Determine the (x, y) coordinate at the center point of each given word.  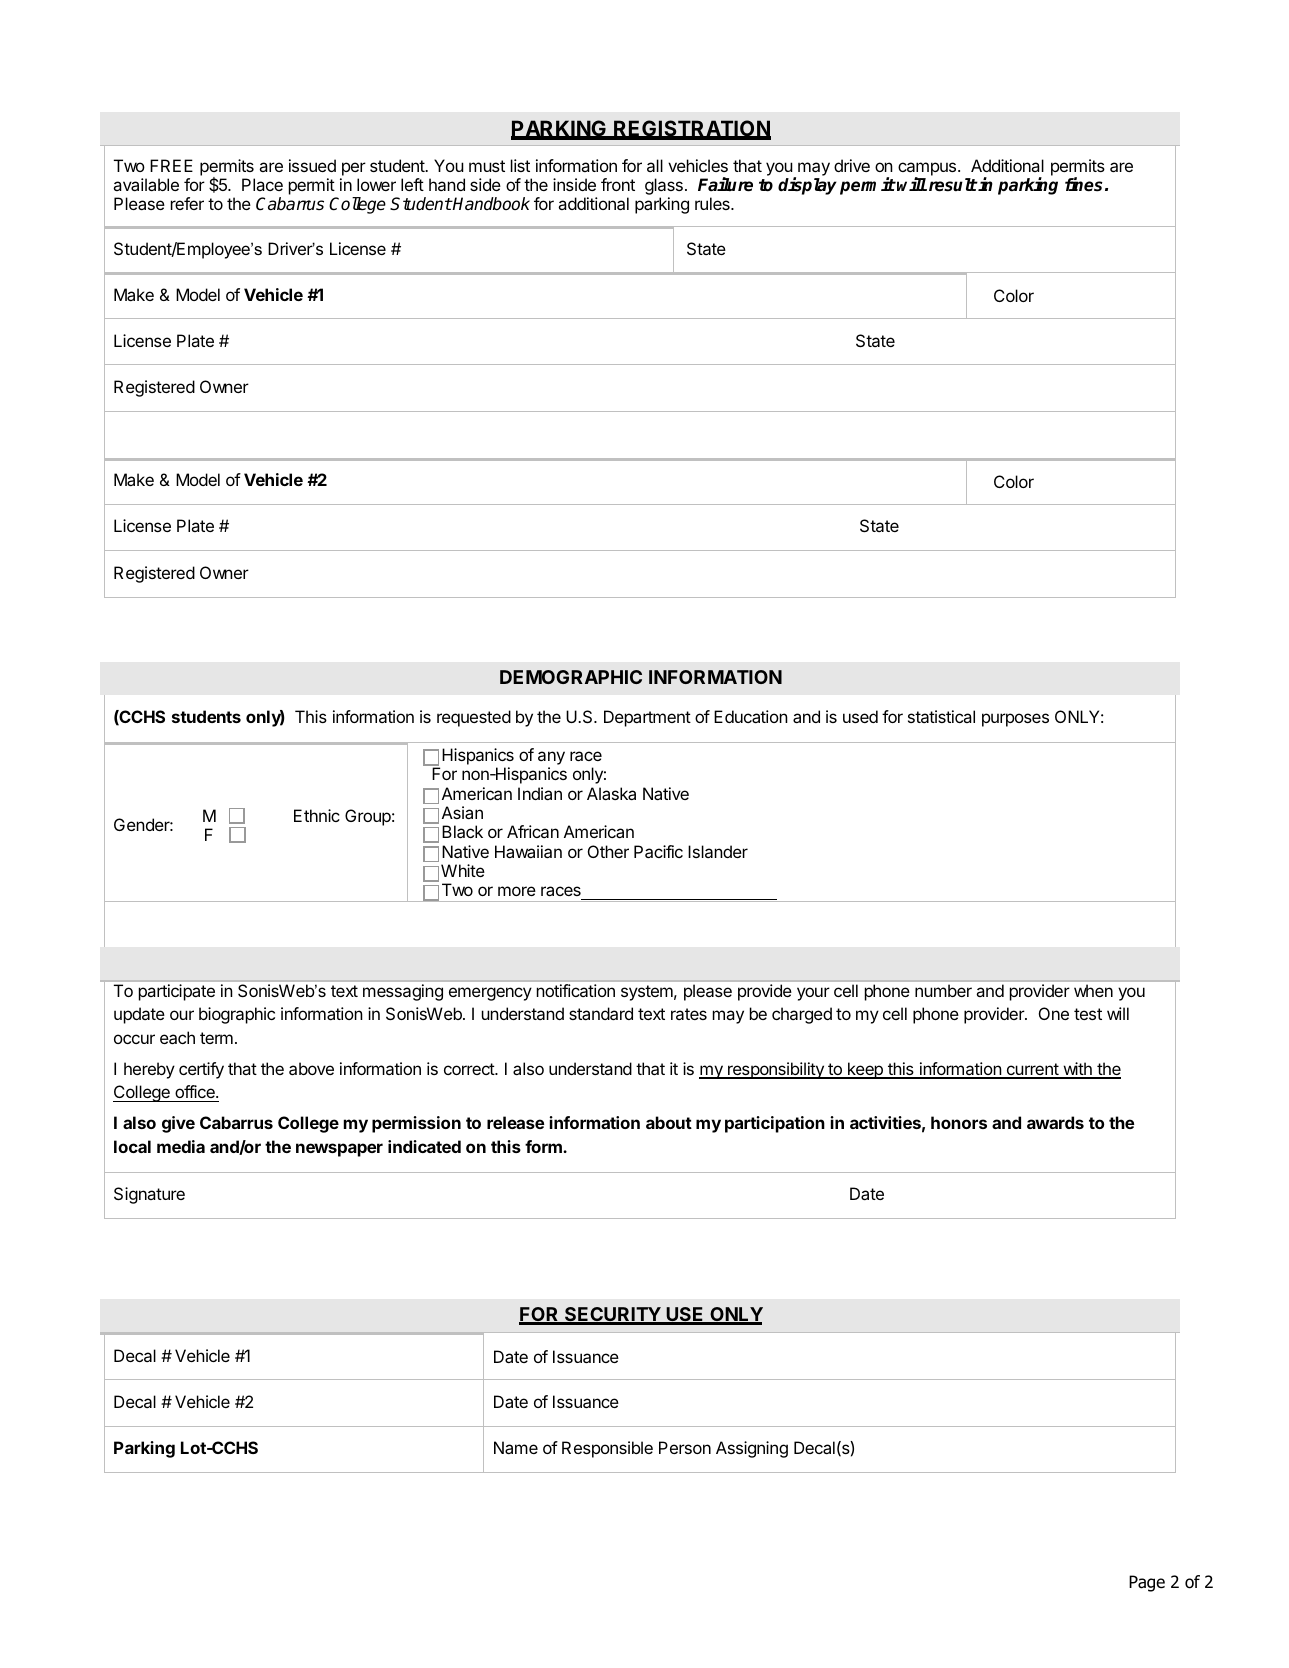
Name (516, 1447)
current (1032, 1070)
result (953, 185)
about (669, 1122)
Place (262, 184)
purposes (1015, 720)
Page (1147, 1583)
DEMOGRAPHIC (571, 677)
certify (201, 1070)
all (655, 165)
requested (474, 718)
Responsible (607, 1449)
